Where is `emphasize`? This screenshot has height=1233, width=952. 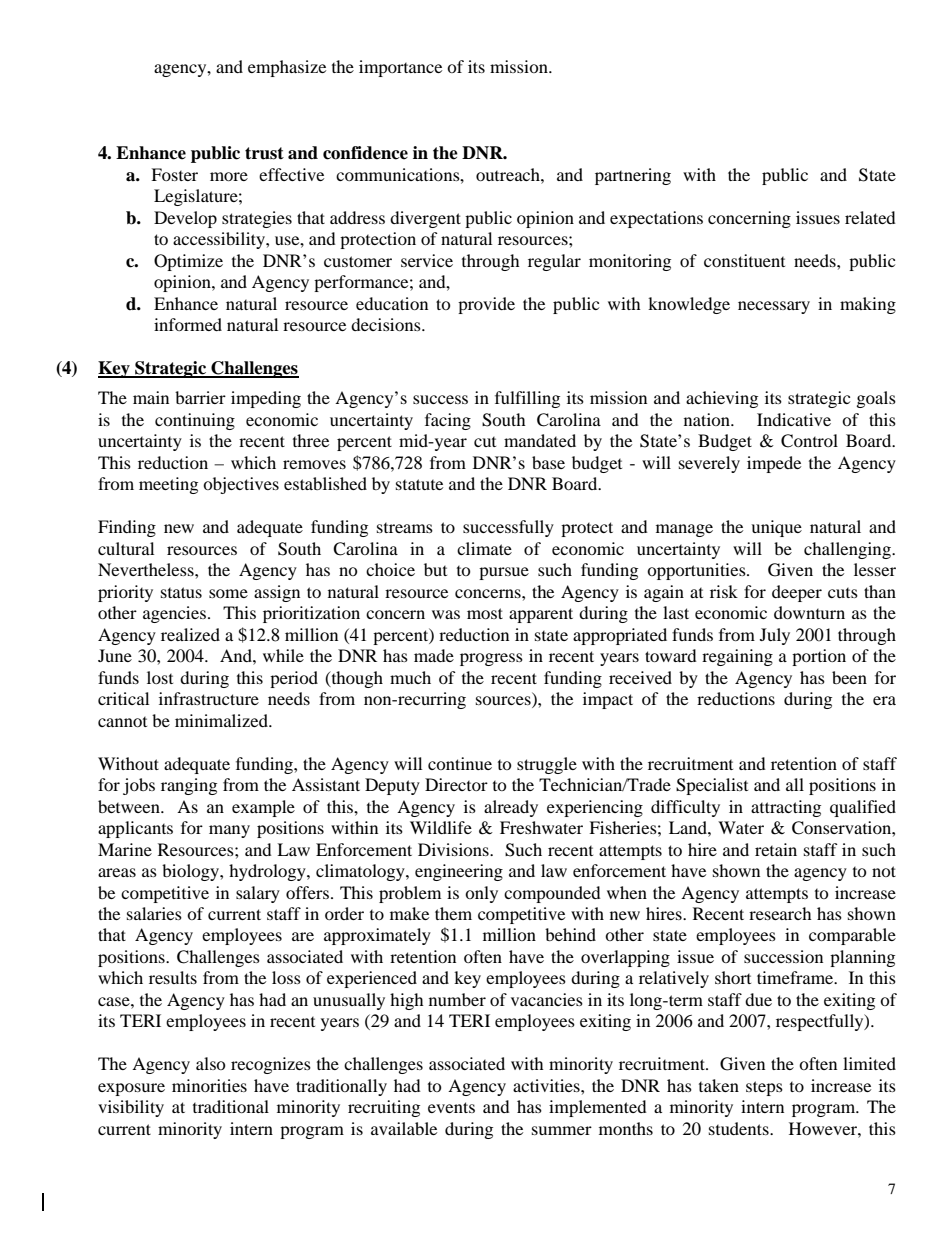 emphasize is located at coordinates (287, 68).
